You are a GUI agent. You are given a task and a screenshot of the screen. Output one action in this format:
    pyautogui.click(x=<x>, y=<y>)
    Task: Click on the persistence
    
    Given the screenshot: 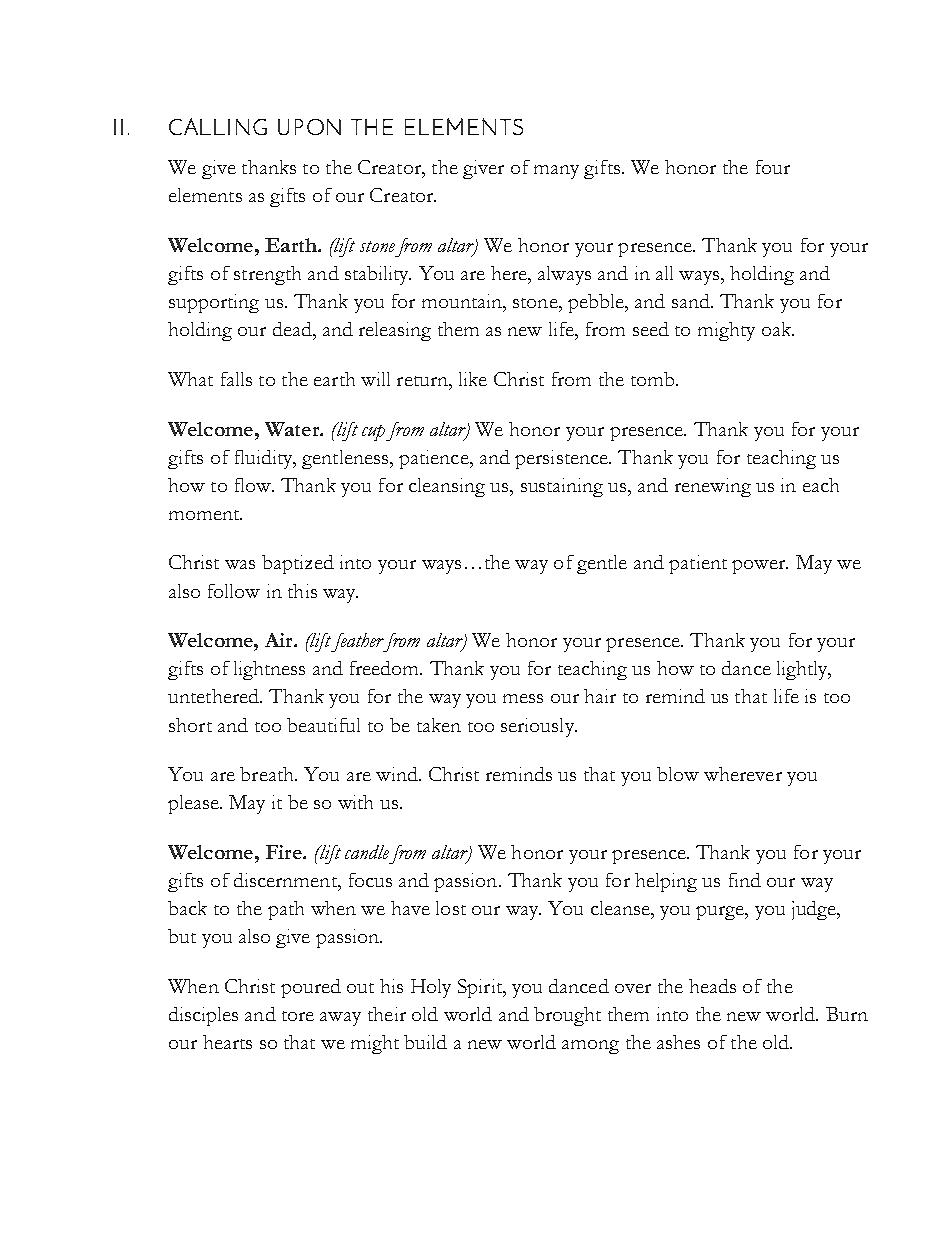 What is the action you would take?
    pyautogui.click(x=562, y=459)
